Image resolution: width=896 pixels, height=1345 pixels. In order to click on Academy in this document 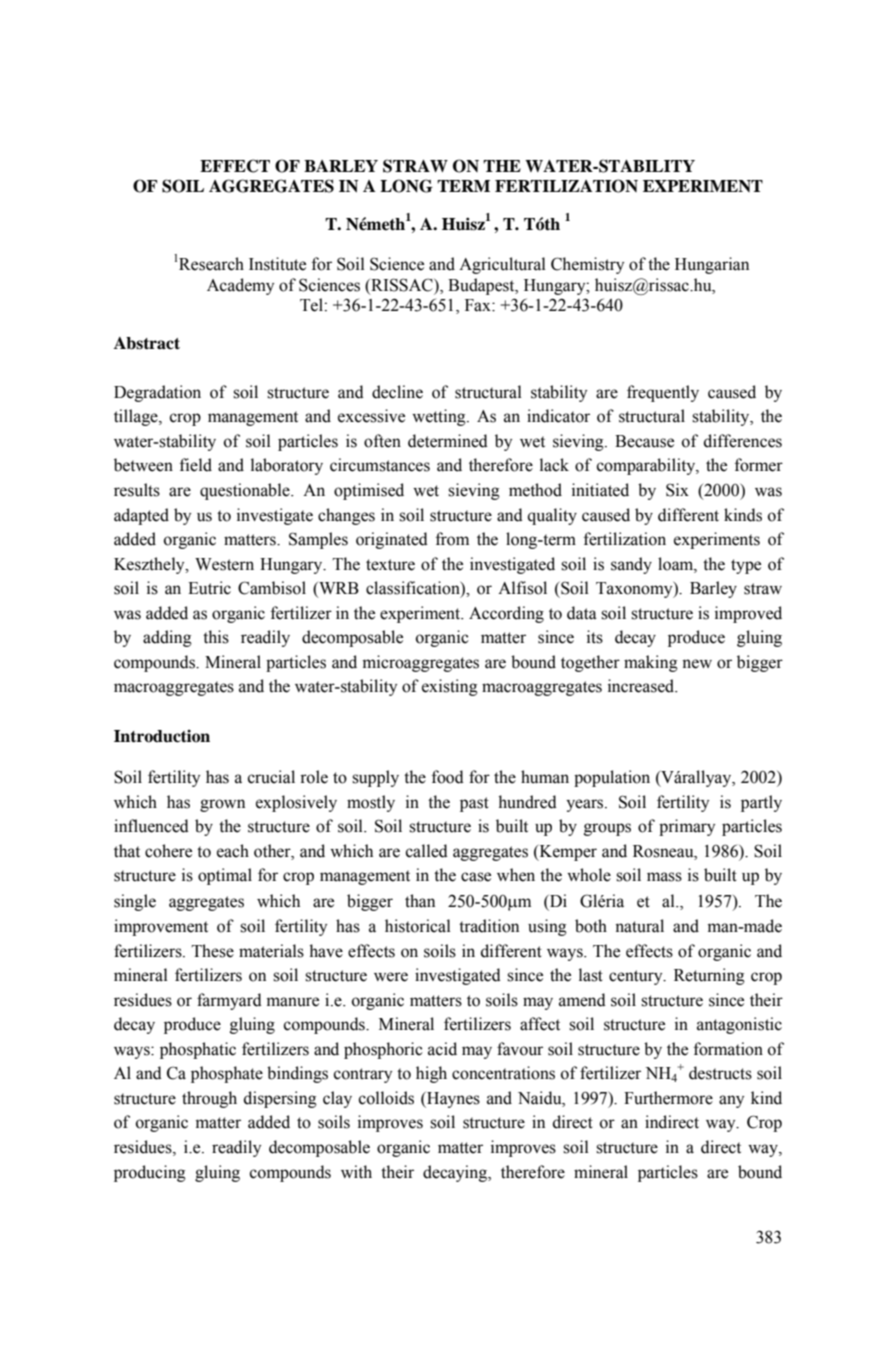, I will do `click(240, 286)`.
